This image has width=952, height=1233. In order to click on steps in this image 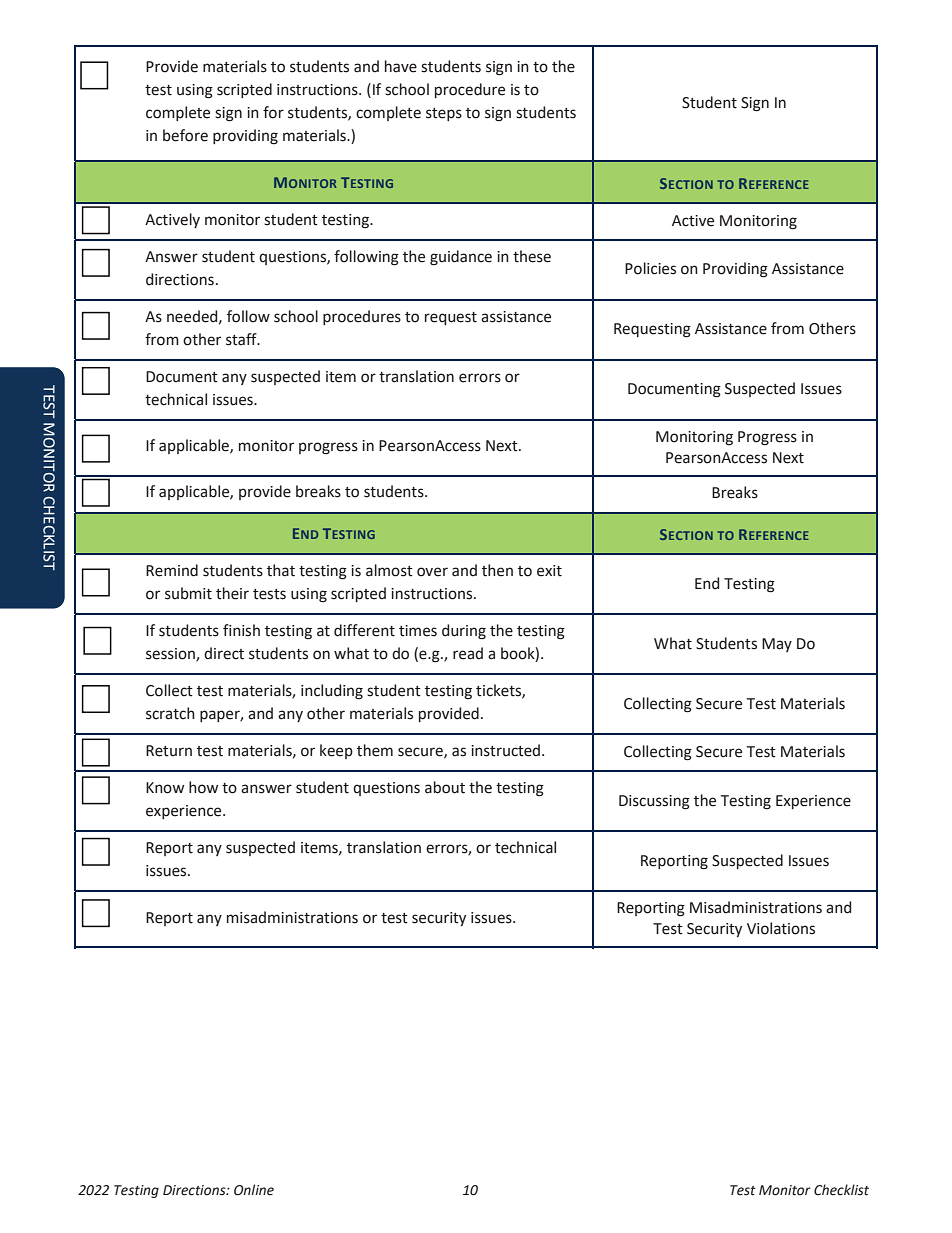, I will do `click(444, 114)`.
